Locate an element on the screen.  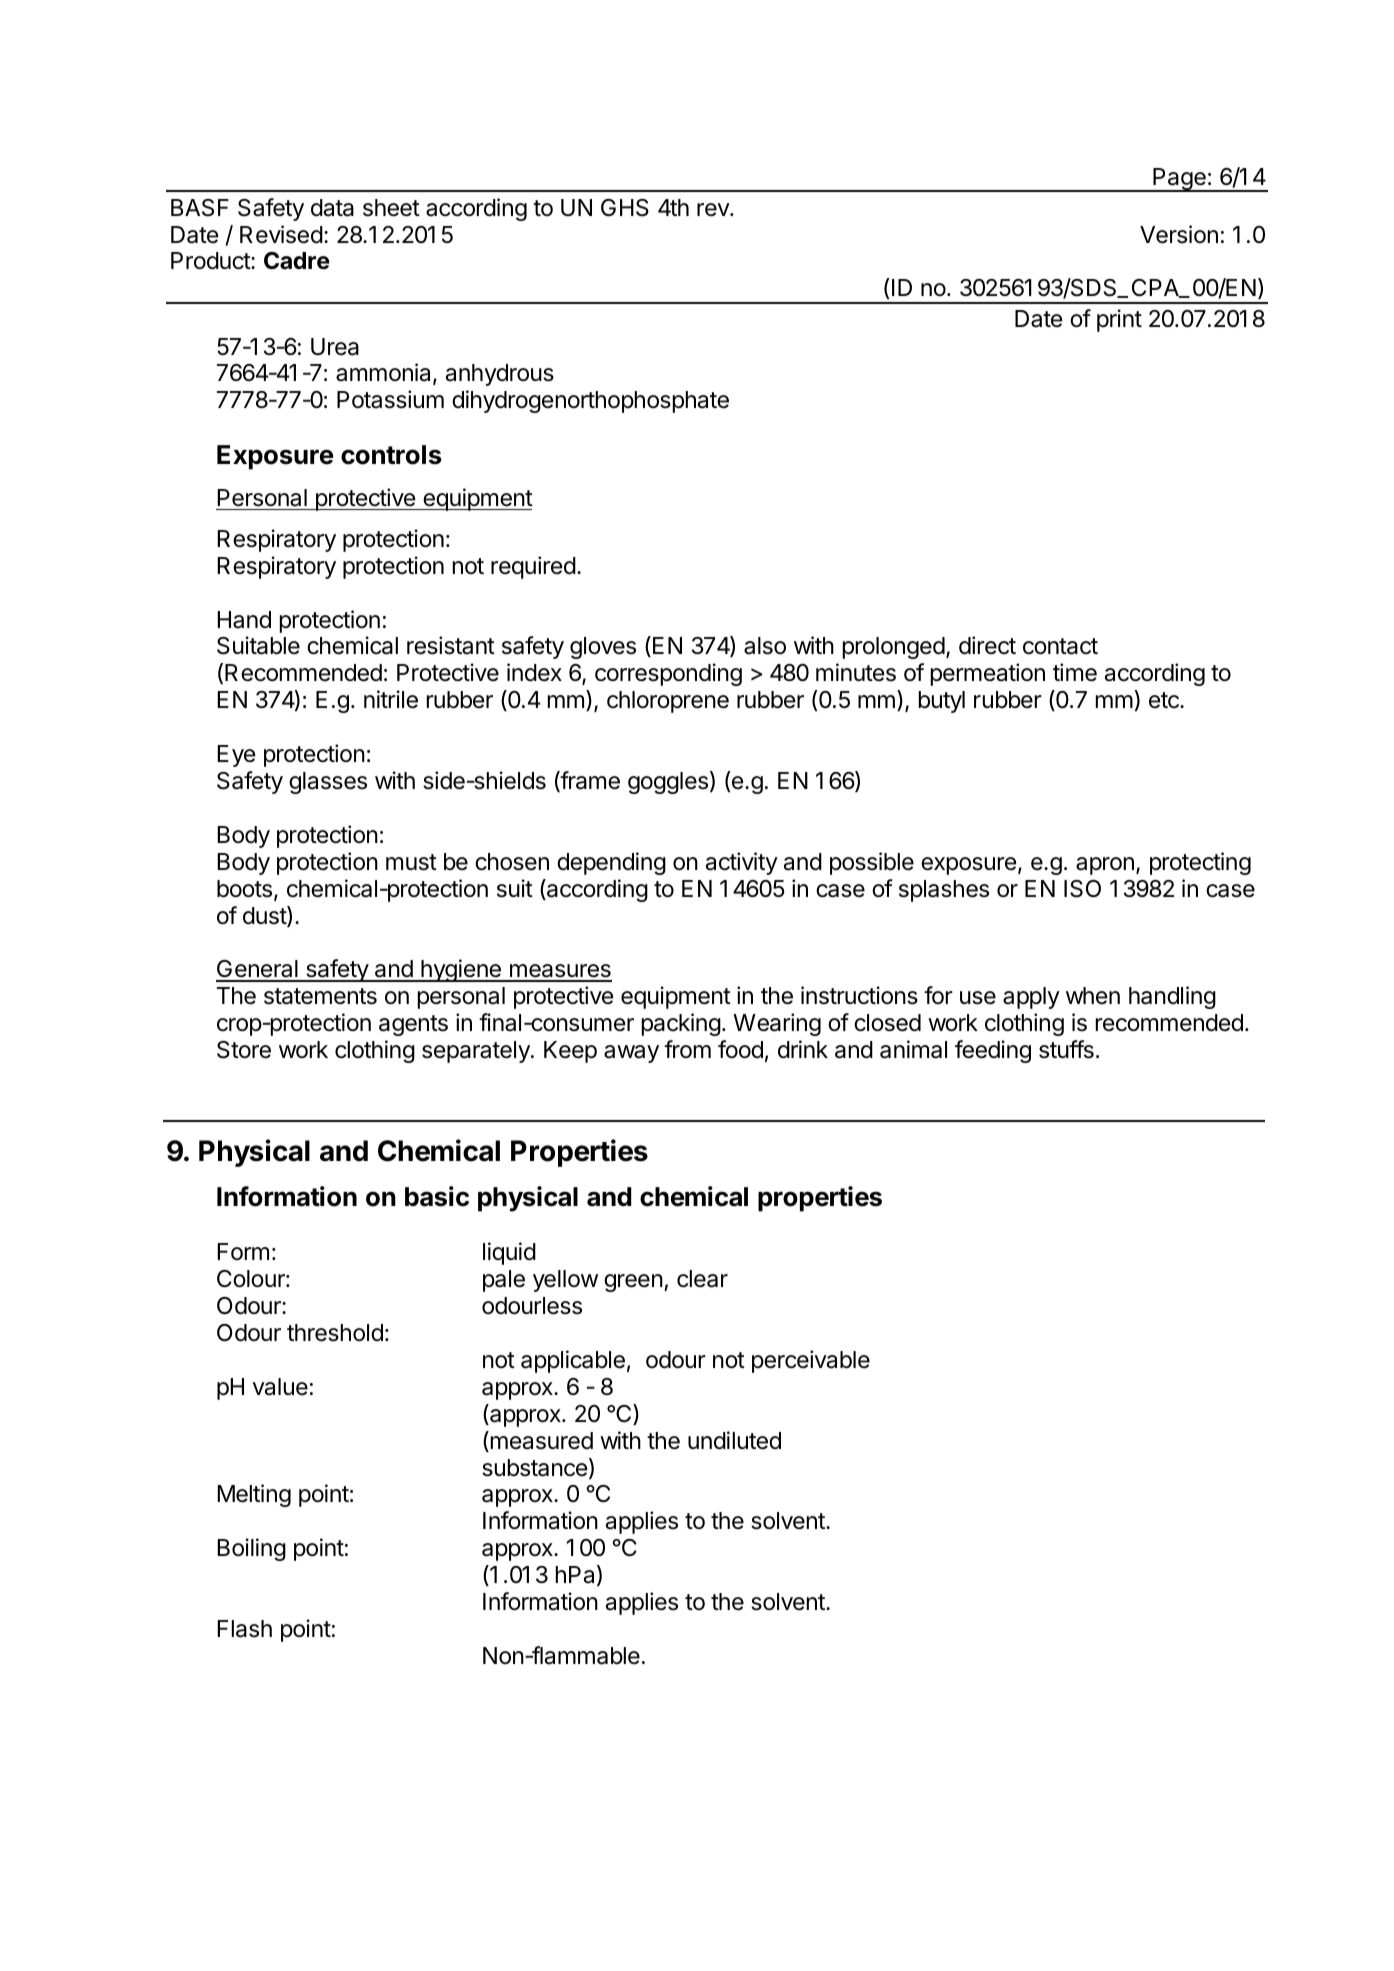
GHS is located at coordinates (625, 208).
